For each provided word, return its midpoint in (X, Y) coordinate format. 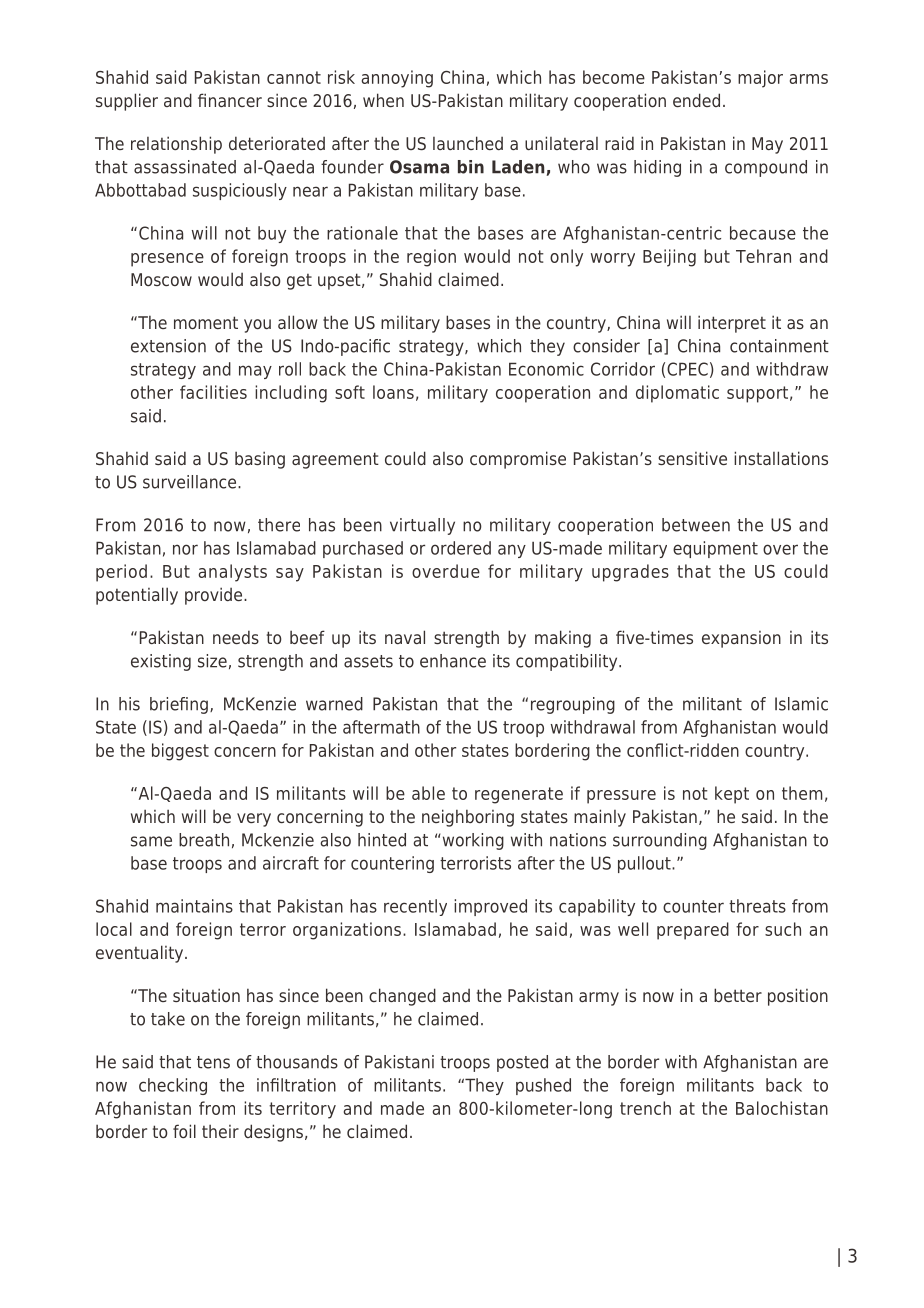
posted (522, 1063)
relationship (176, 145)
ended (696, 100)
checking (173, 1086)
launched (468, 143)
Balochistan (782, 1108)
